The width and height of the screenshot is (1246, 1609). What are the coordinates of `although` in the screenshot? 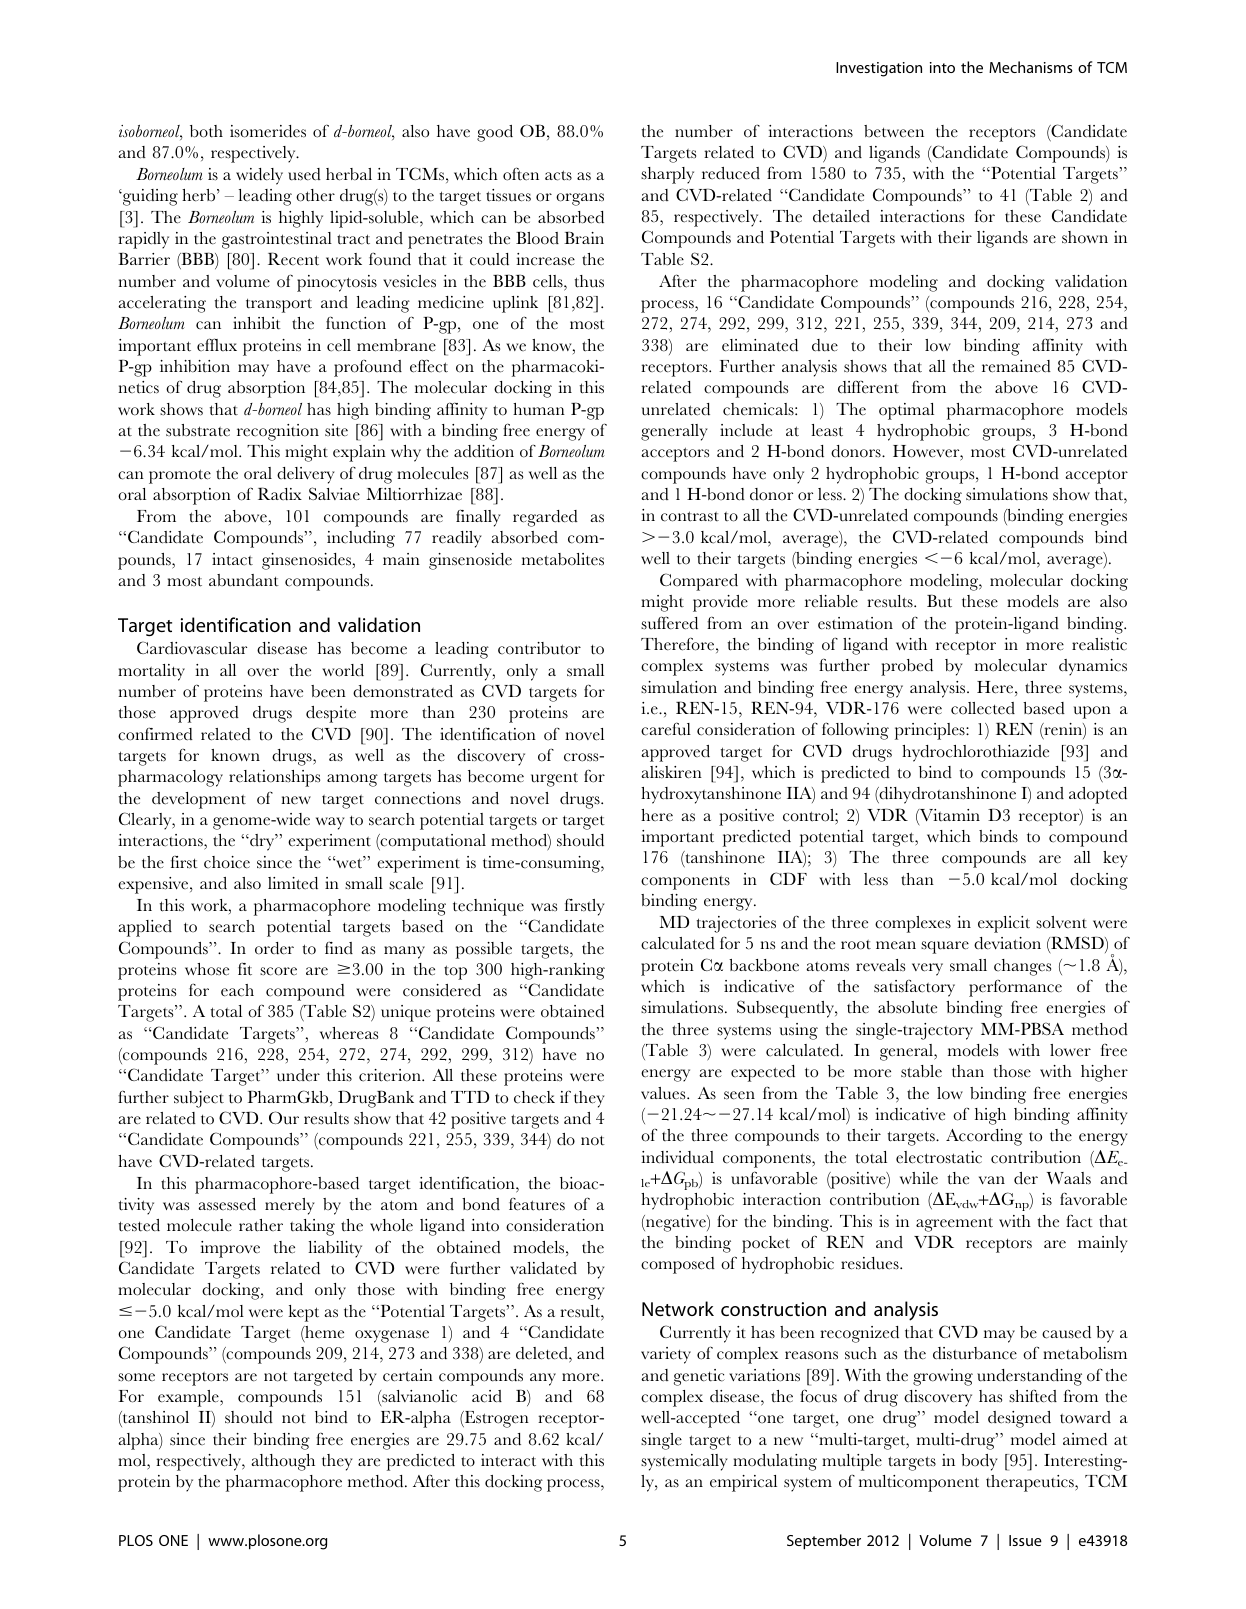 It's located at (283, 1462).
